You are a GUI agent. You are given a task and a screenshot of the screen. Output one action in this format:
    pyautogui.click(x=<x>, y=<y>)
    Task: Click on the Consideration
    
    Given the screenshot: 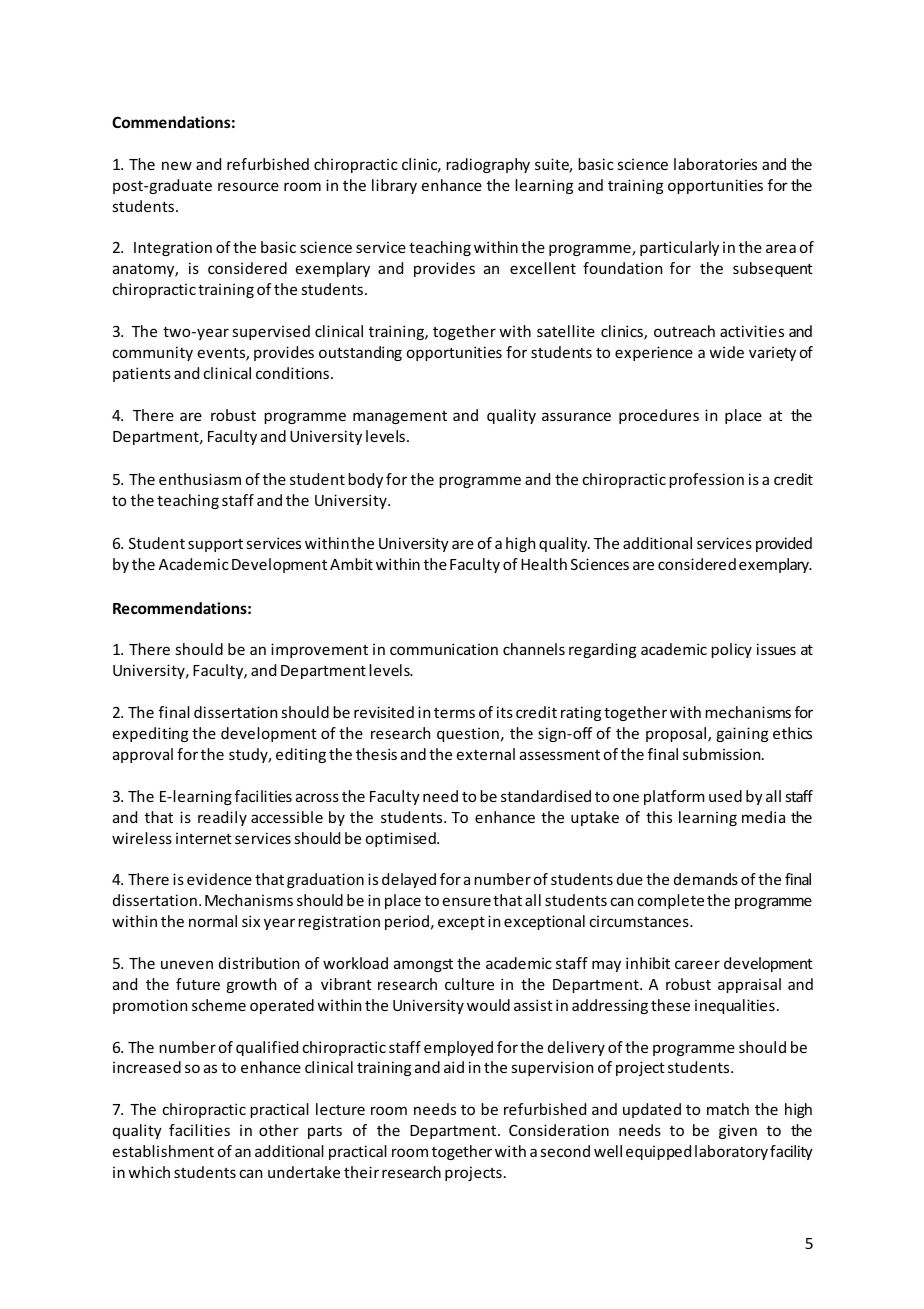 What is the action you would take?
    pyautogui.click(x=559, y=1130)
